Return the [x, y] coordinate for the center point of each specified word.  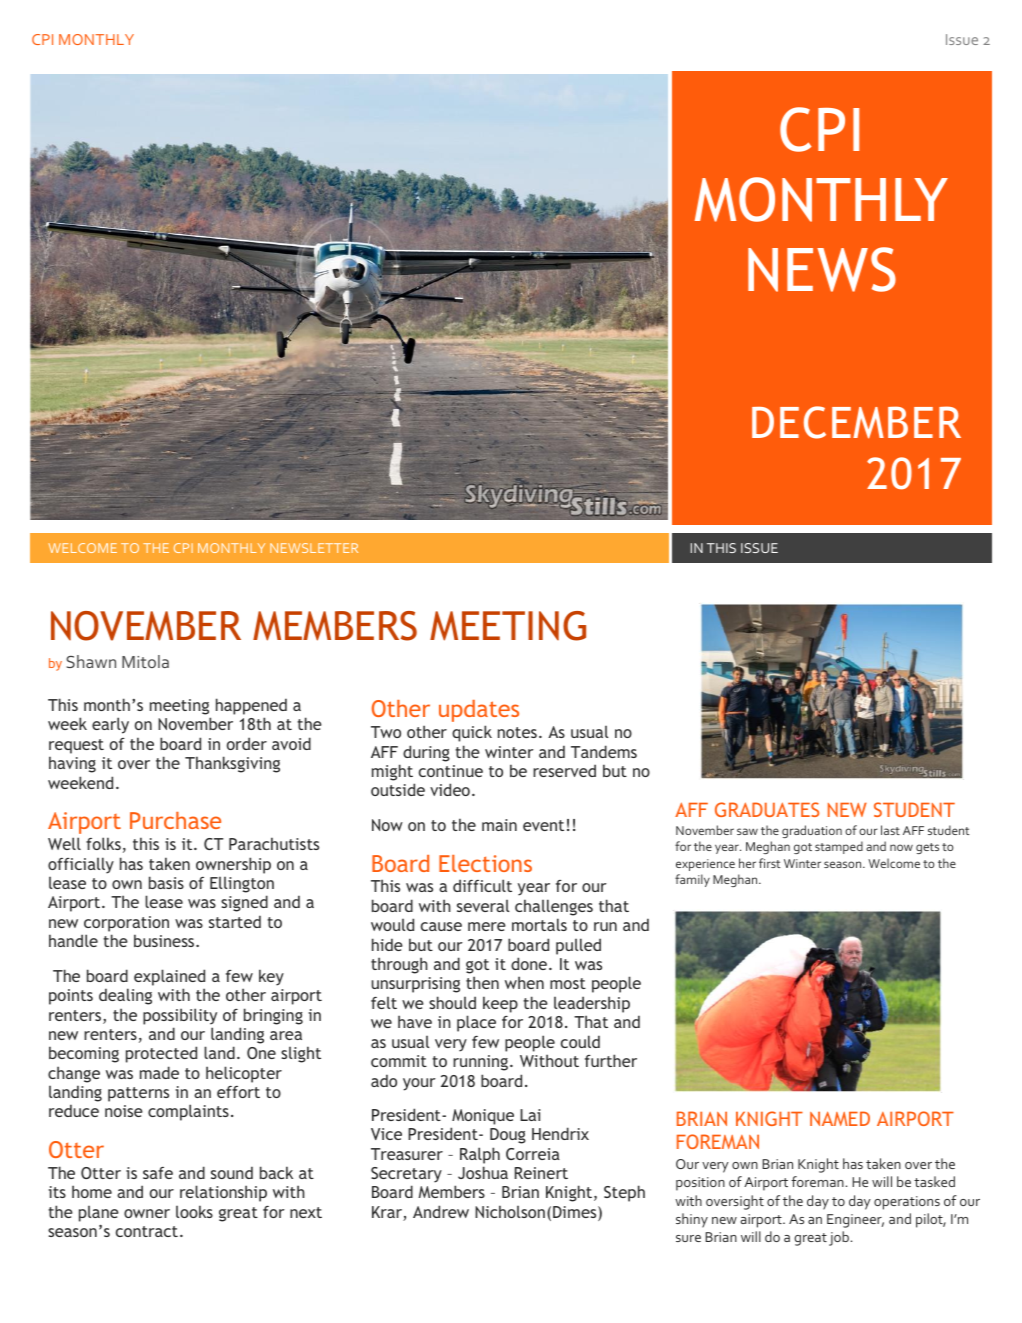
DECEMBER [856, 422]
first [769, 863]
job [840, 1238]
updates [479, 711]
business [165, 940]
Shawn [91, 661]
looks [194, 1211]
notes [517, 732]
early [110, 725]
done [529, 963]
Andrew [441, 1211]
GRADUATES [767, 809]
